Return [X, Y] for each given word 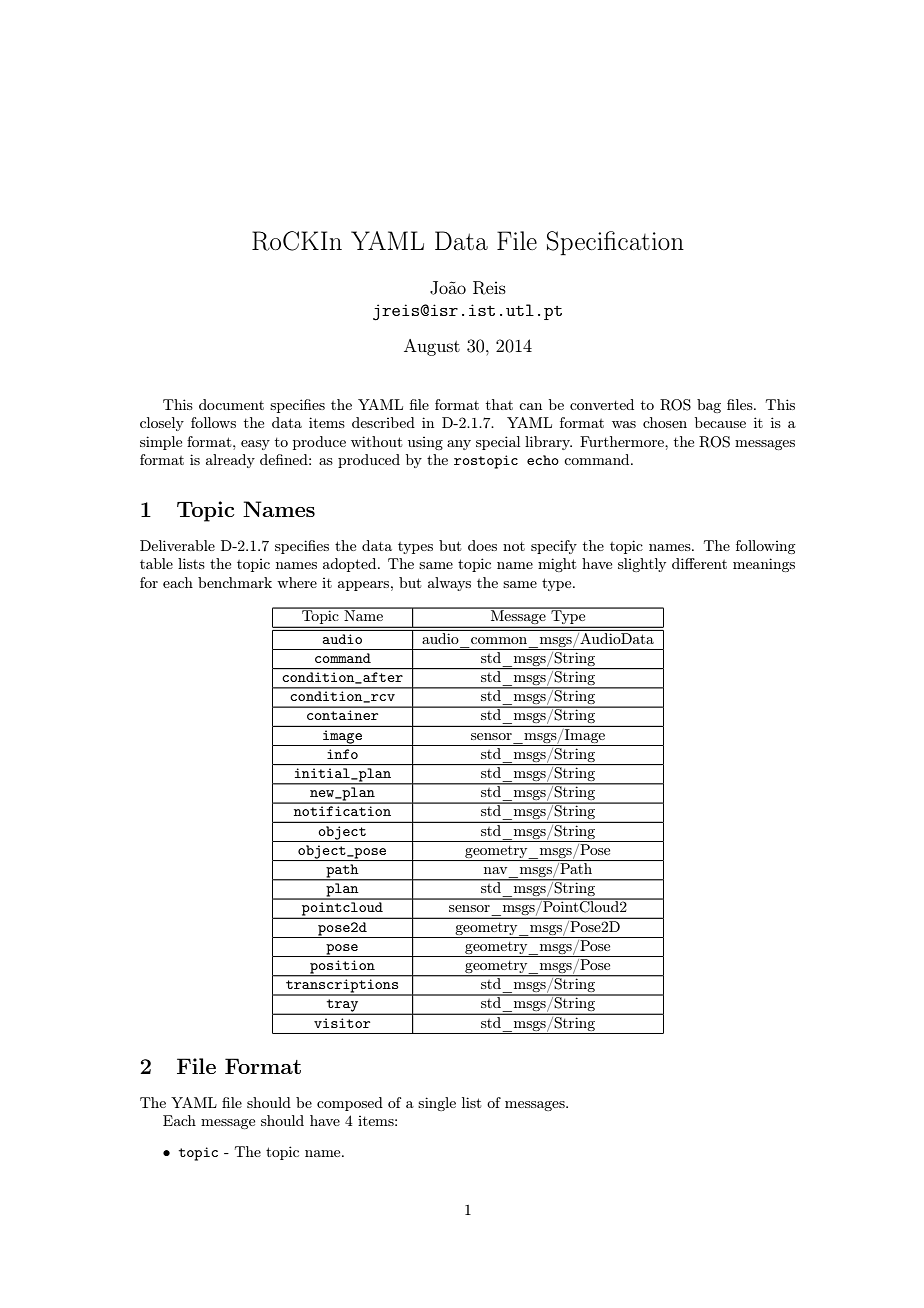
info [342, 754]
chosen [665, 422]
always [449, 584]
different [699, 563]
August [432, 347]
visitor [342, 1023]
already [230, 461]
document [231, 404]
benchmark [235, 582]
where [297, 582]
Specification [615, 243]
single [437, 1104]
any [459, 445]
